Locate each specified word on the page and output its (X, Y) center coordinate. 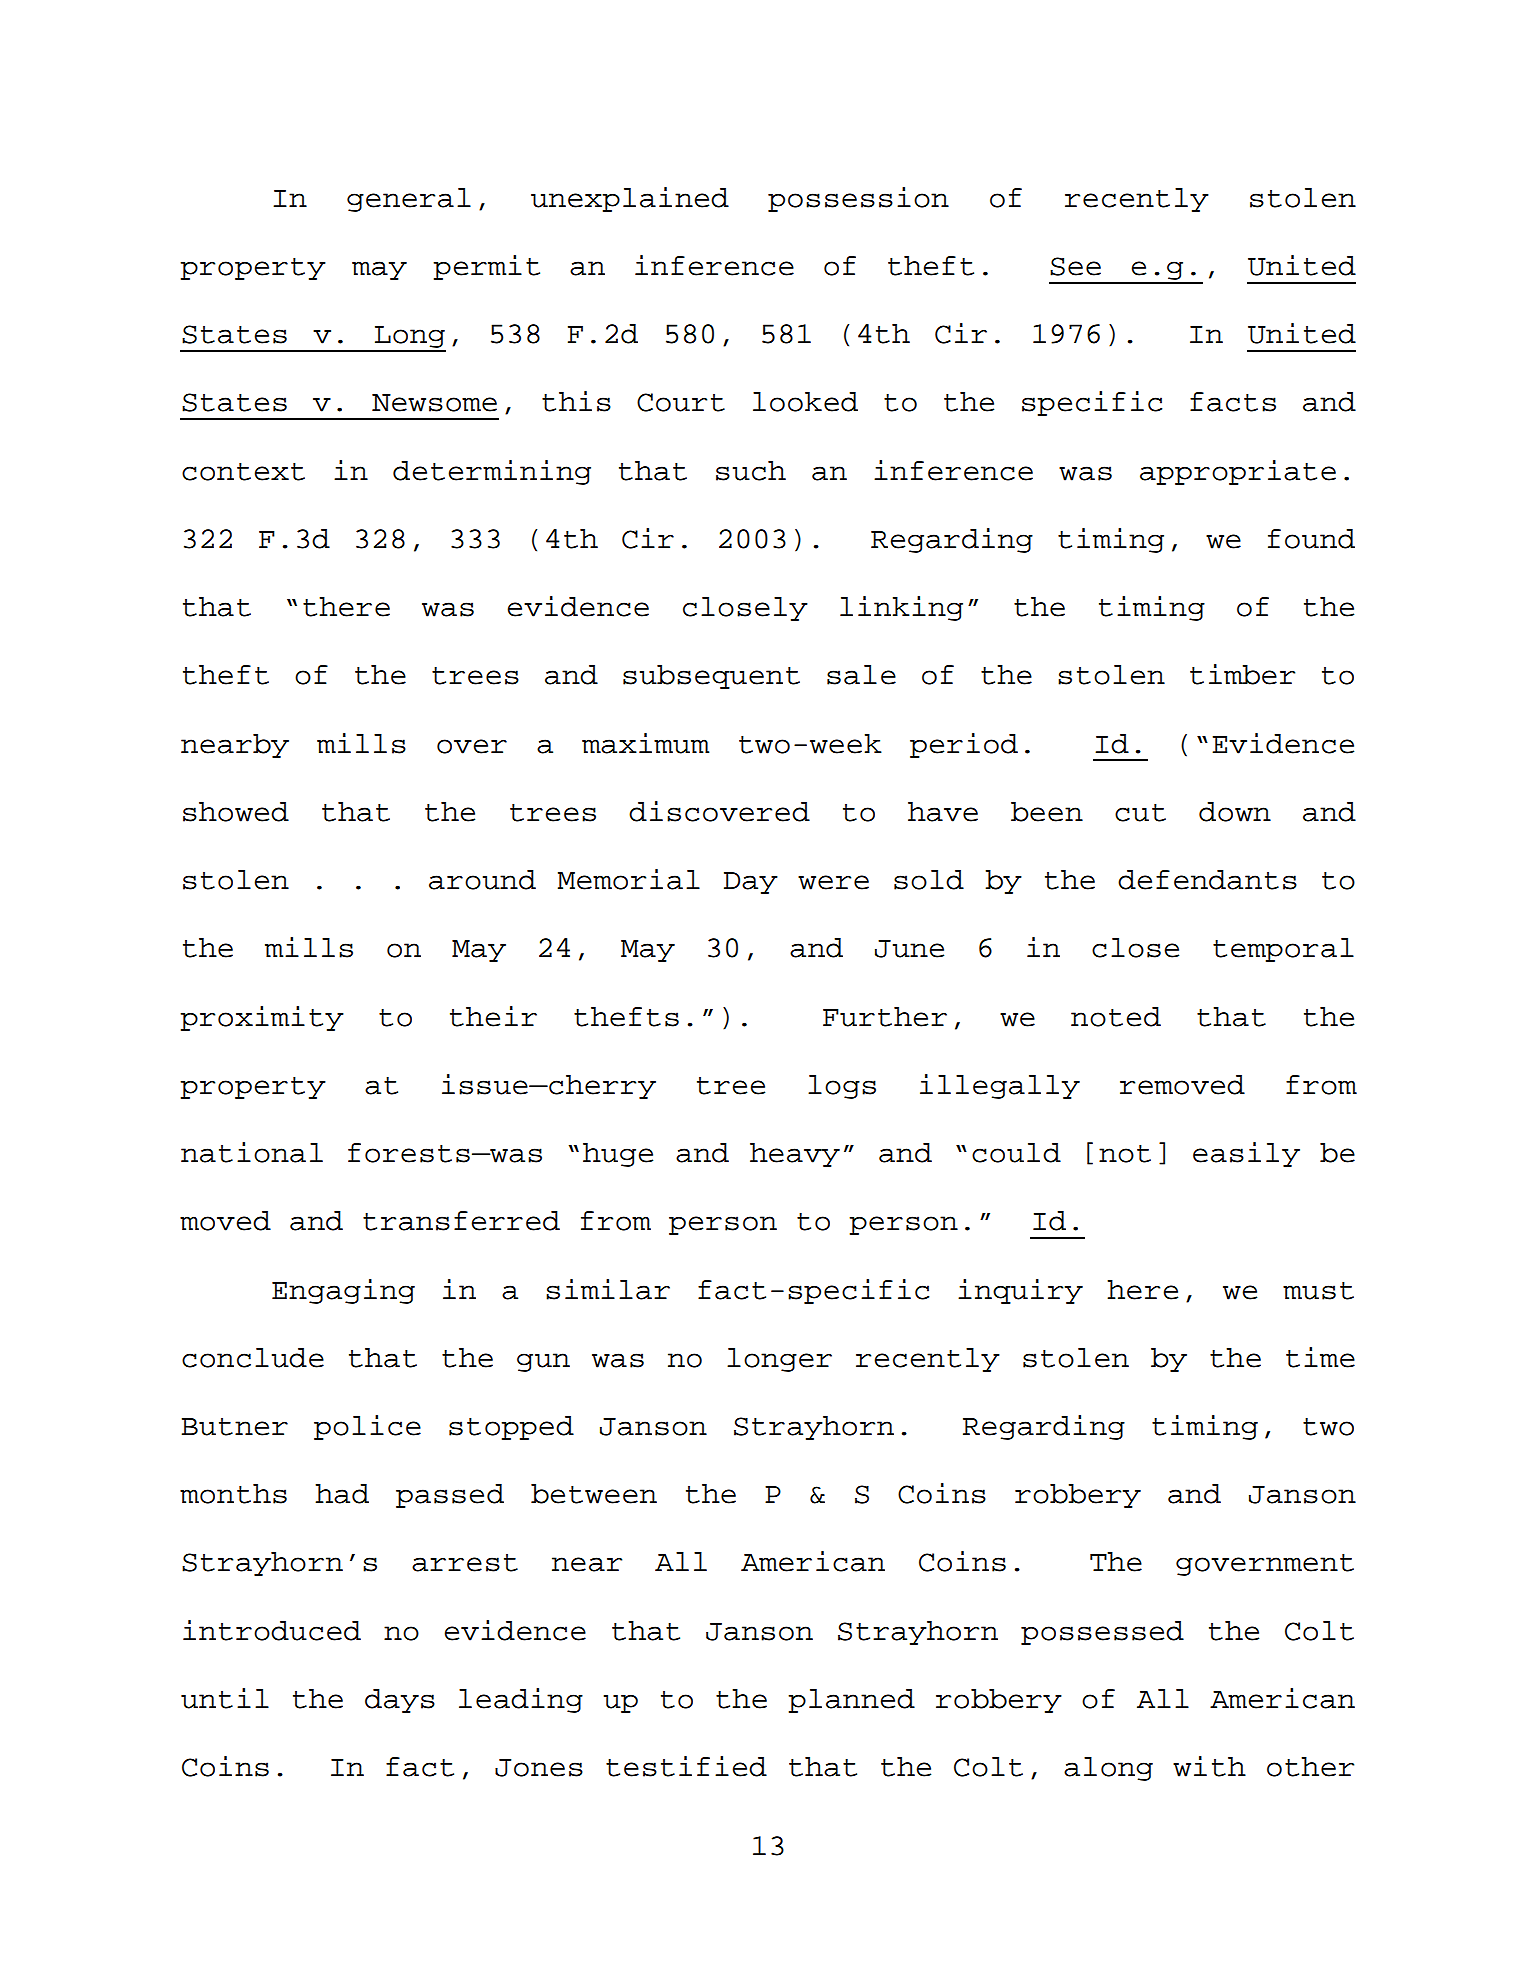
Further (885, 1017)
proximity (262, 1018)
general (409, 200)
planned (851, 1701)
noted (1116, 1017)
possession (858, 199)
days (400, 1701)
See (1075, 266)
